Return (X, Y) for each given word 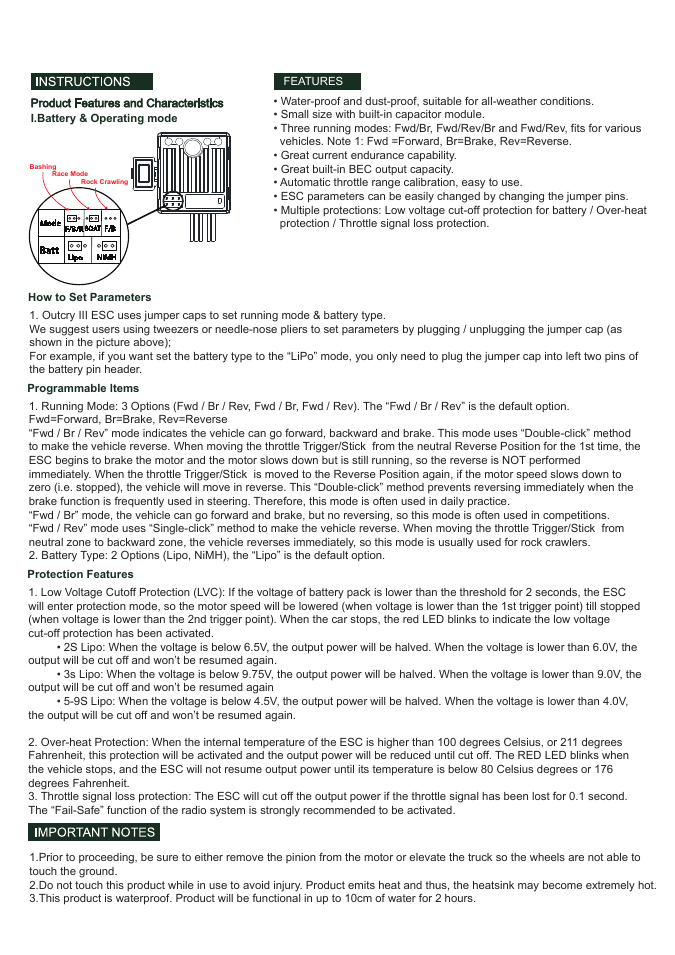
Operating (117, 119)
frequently (139, 502)
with (345, 114)
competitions (576, 517)
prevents (449, 488)
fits (578, 127)
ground (97, 872)
